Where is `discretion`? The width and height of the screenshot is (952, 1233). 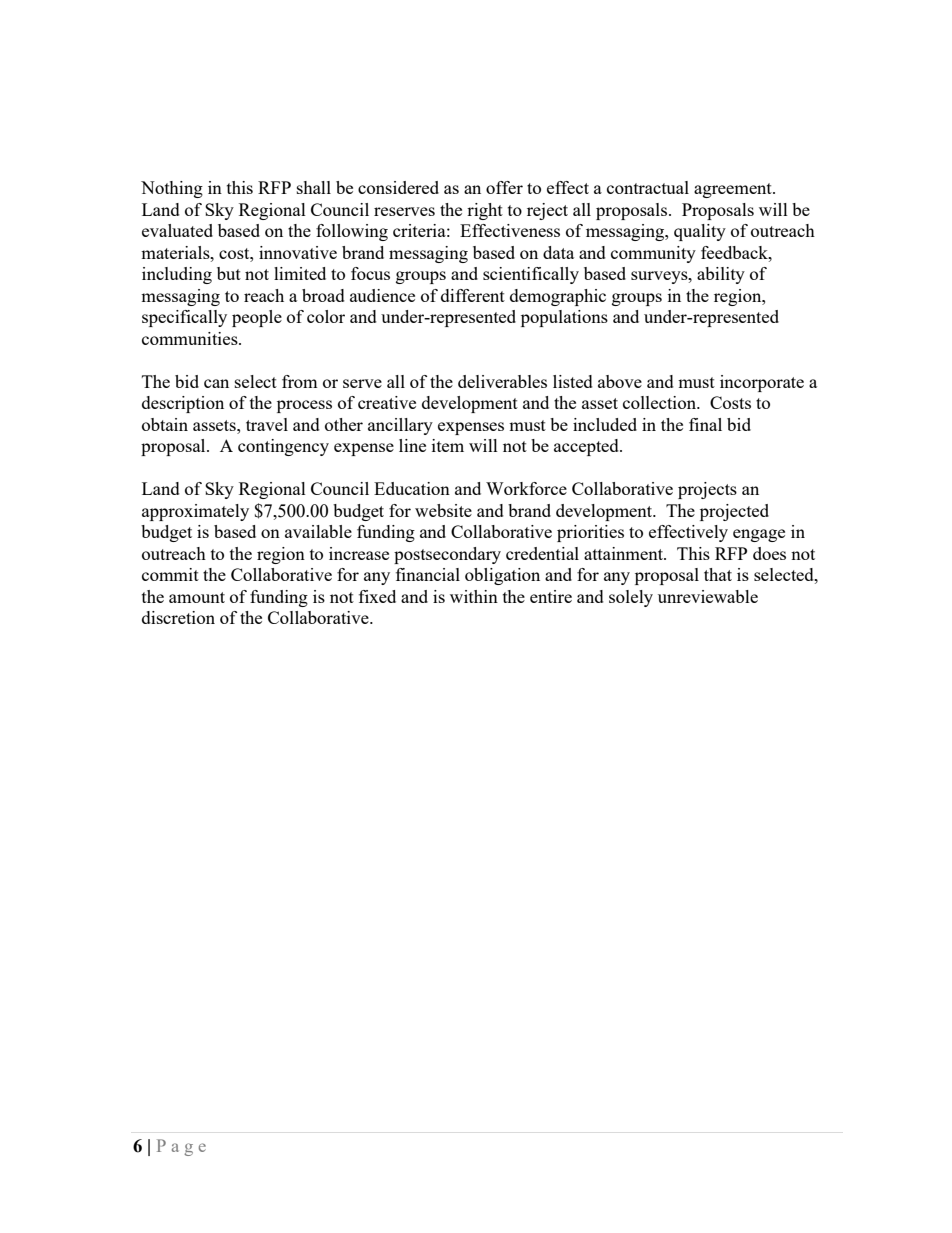
discretion is located at coordinates (178, 617).
